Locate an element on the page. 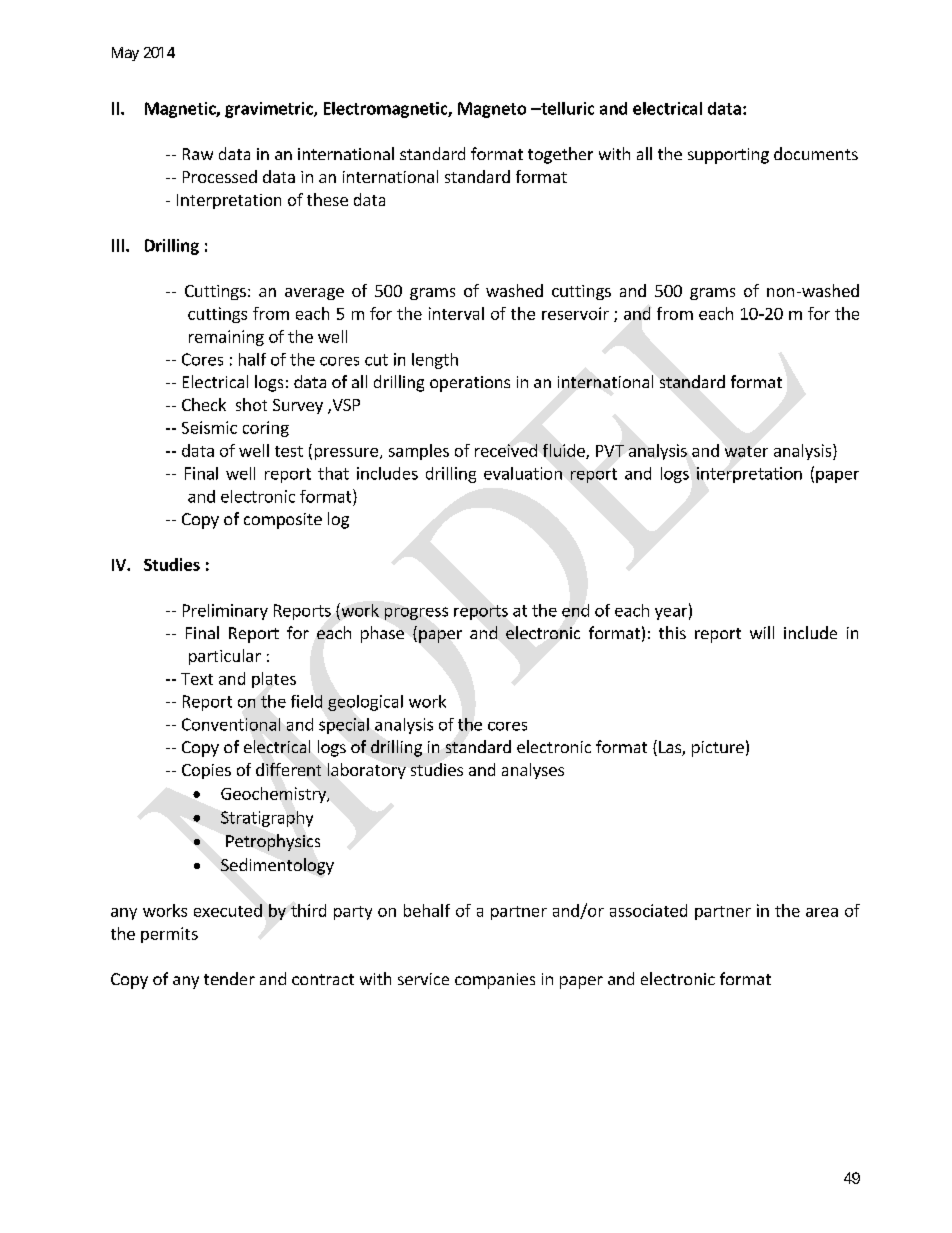 This image has width=952, height=1233. will is located at coordinates (762, 632).
